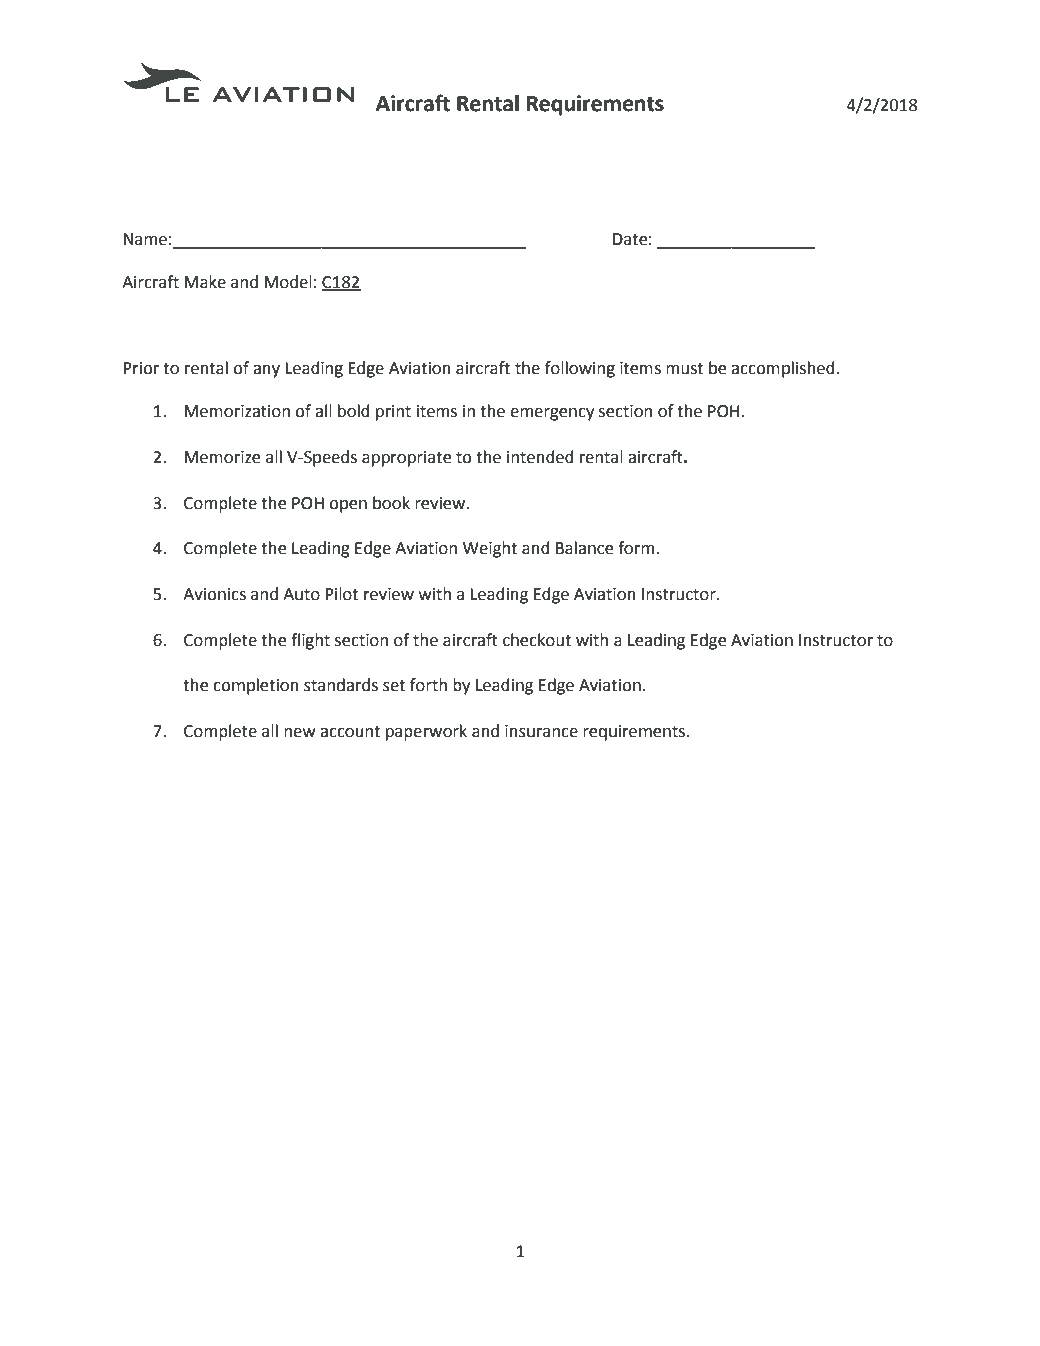 This page has height=1346, width=1040. I want to click on form, so click(636, 548).
